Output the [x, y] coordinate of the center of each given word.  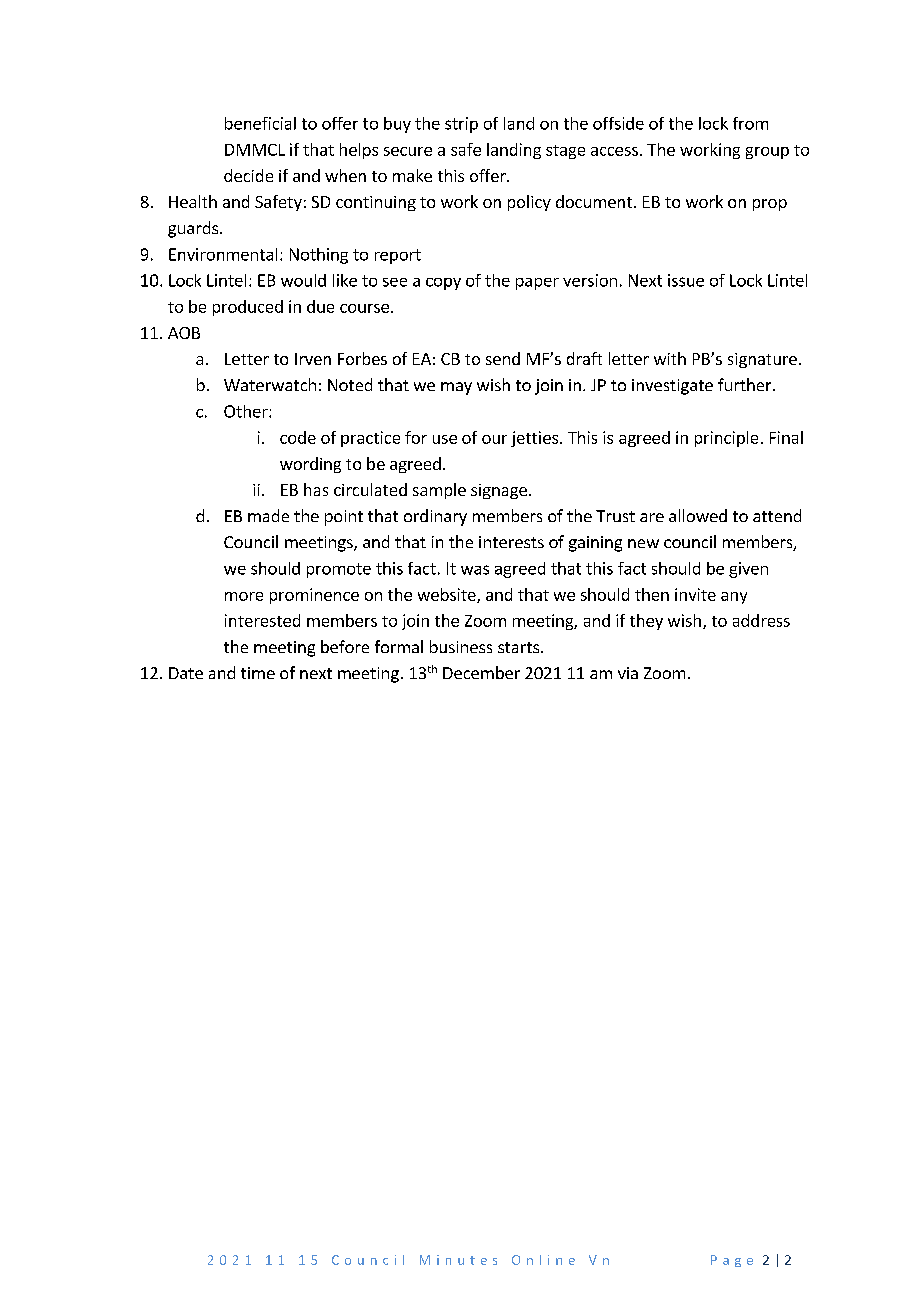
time [258, 673]
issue [686, 280]
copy [443, 284]
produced [248, 308]
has [316, 489]
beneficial [260, 123]
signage [499, 491]
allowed [698, 515]
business [461, 646]
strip [461, 125]
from [750, 123]
